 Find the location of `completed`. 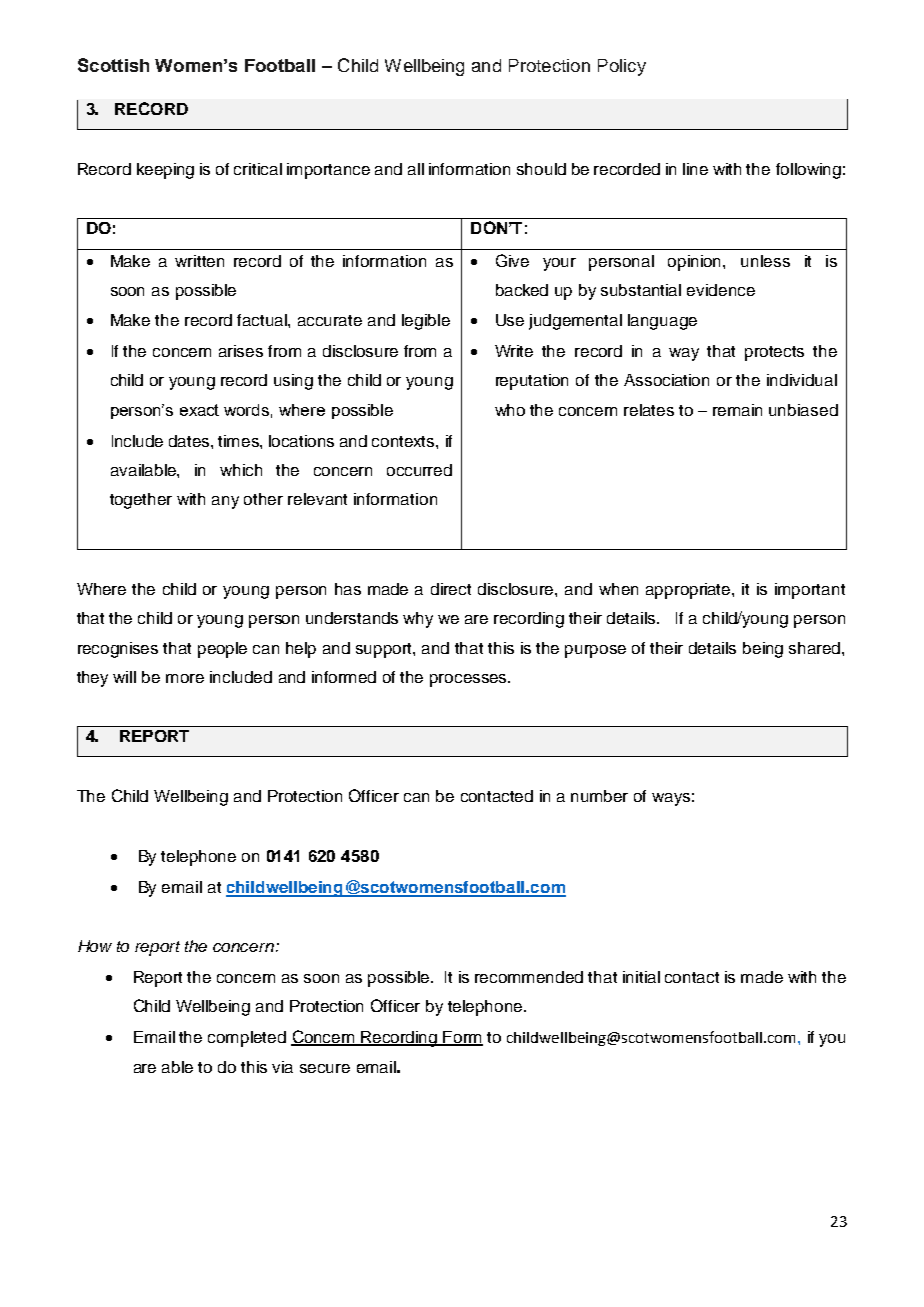

completed is located at coordinates (247, 1039).
